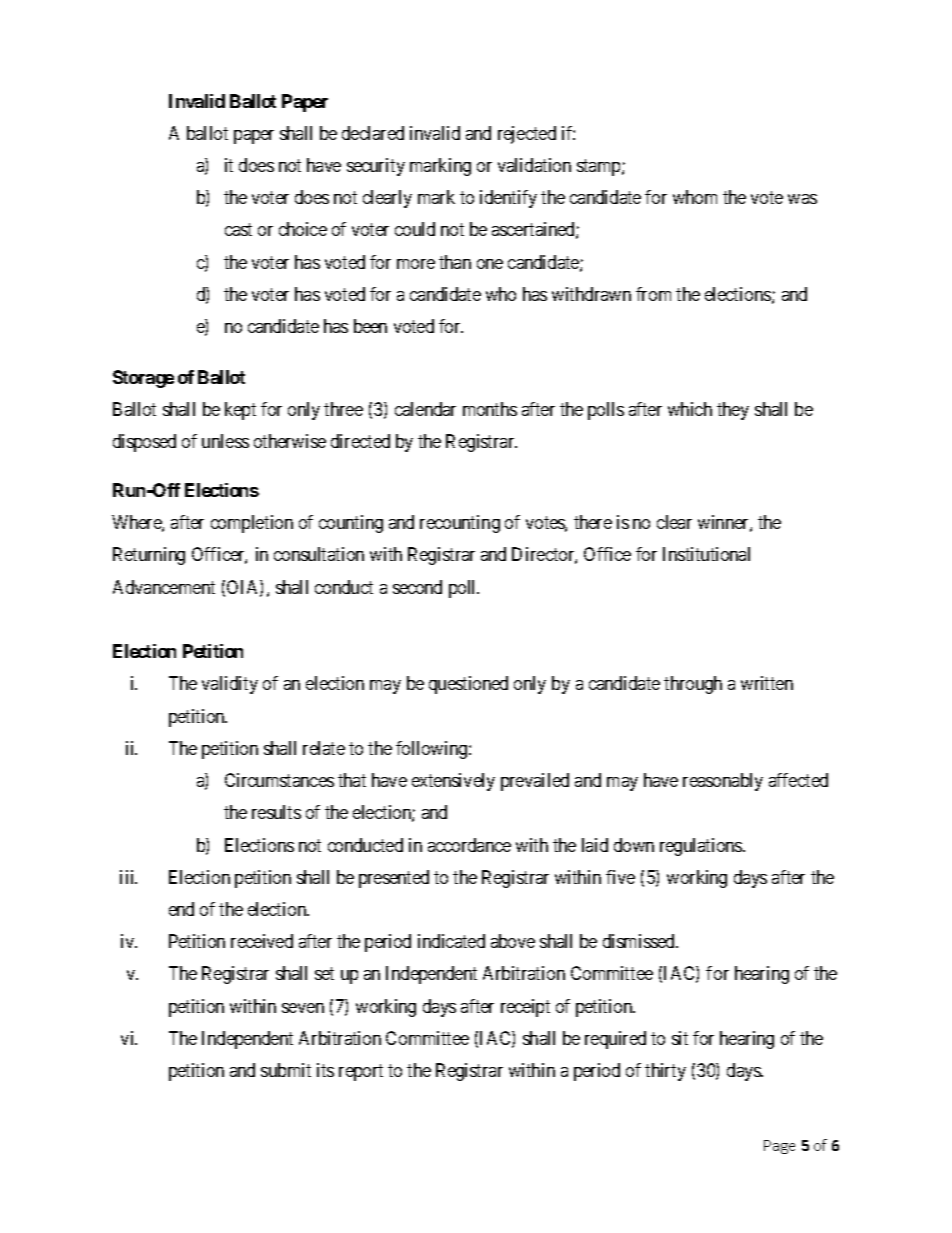  I want to click on cast, so click(238, 230).
